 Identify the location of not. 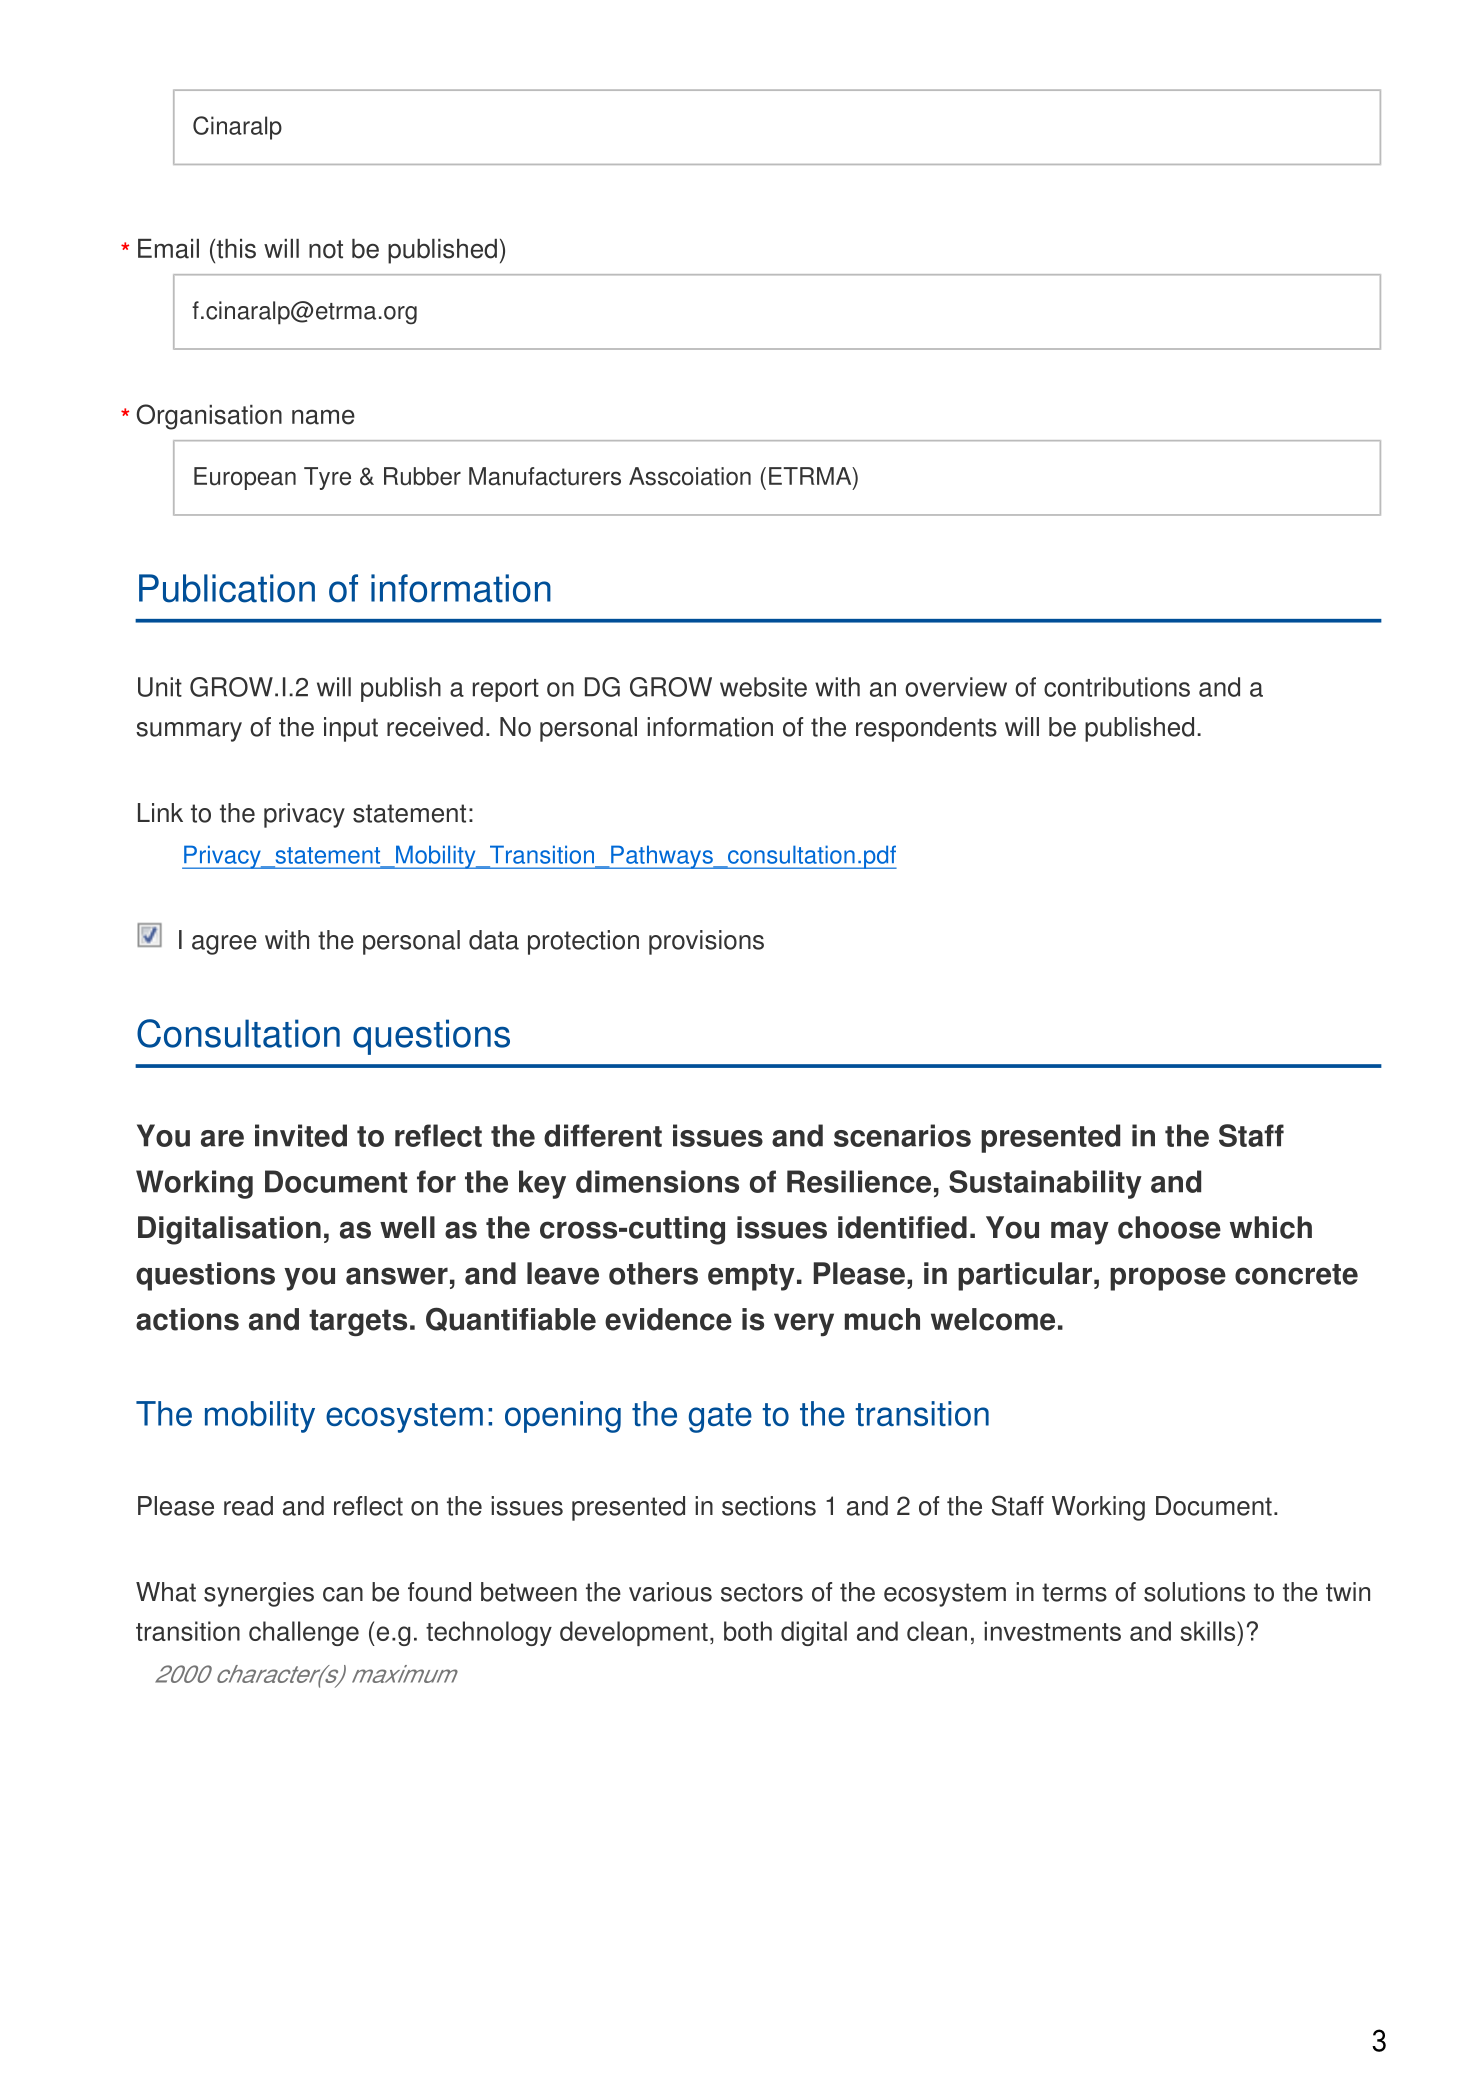
(326, 249).
